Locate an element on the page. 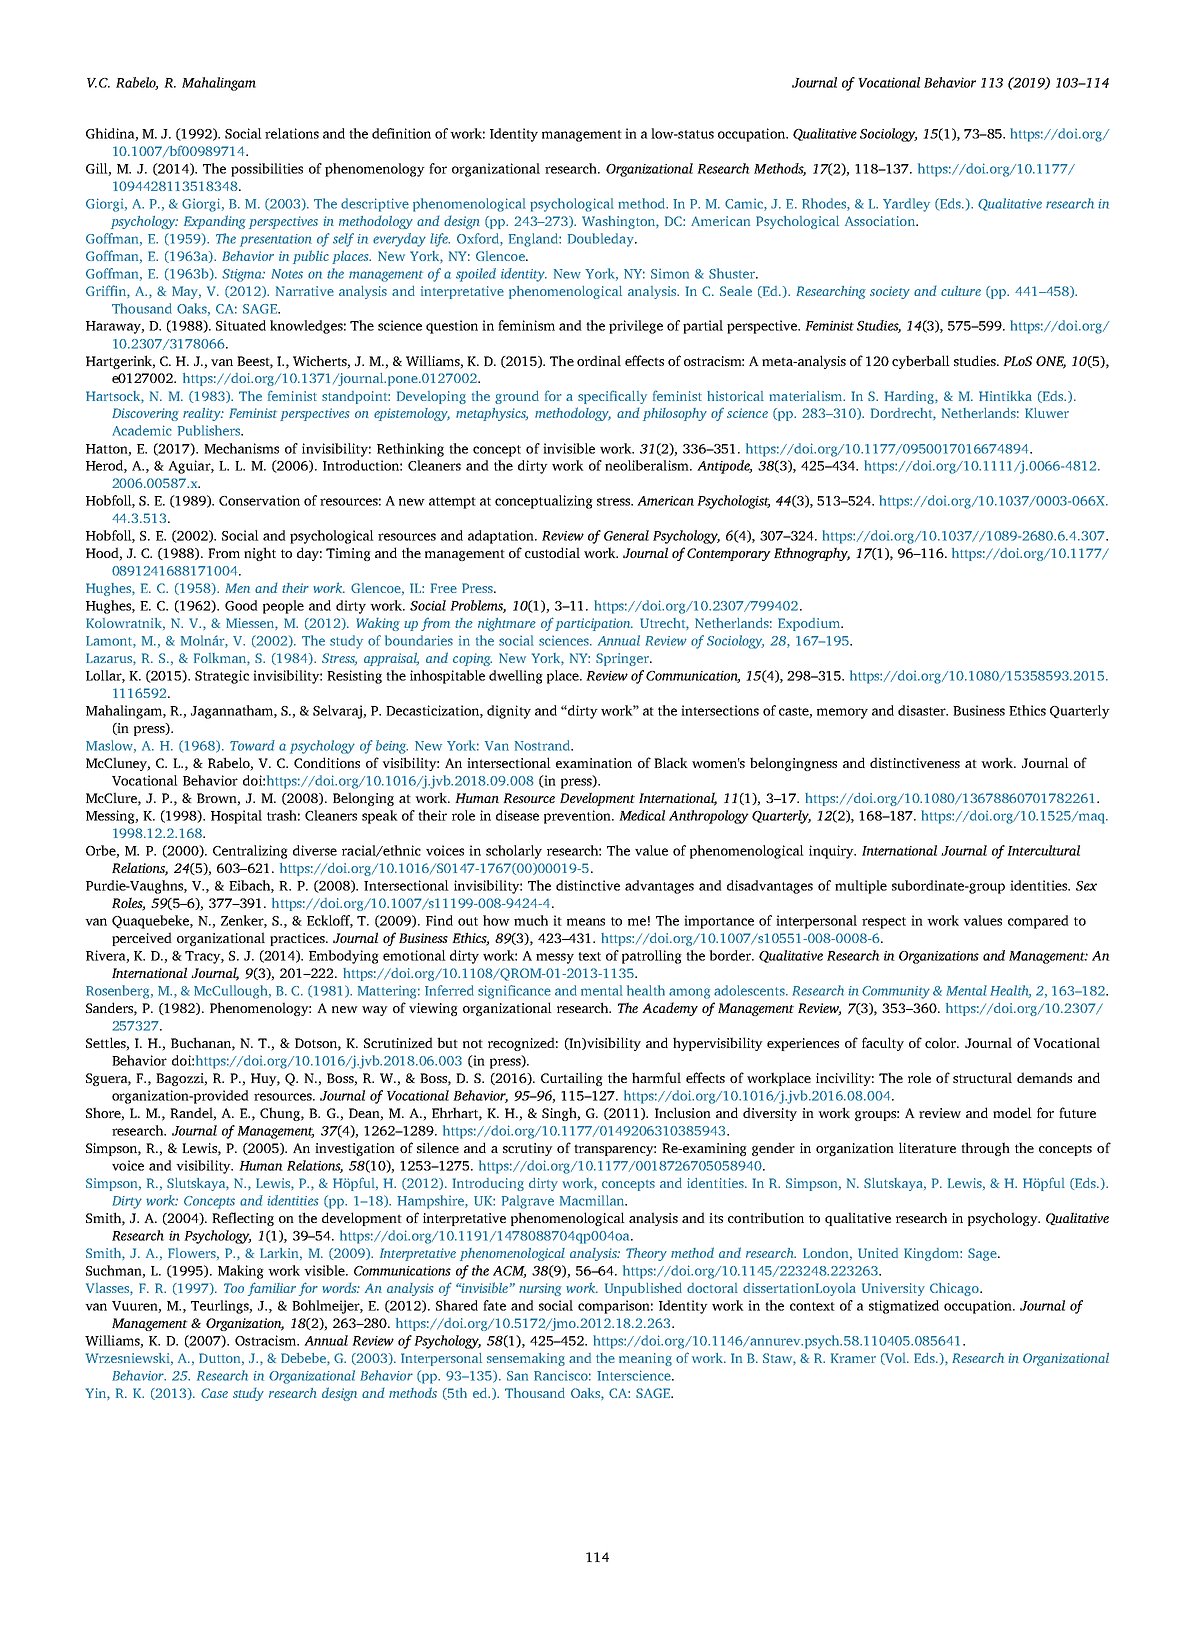 The width and height of the document is (1195, 1630). Ethnography is located at coordinates (812, 554).
